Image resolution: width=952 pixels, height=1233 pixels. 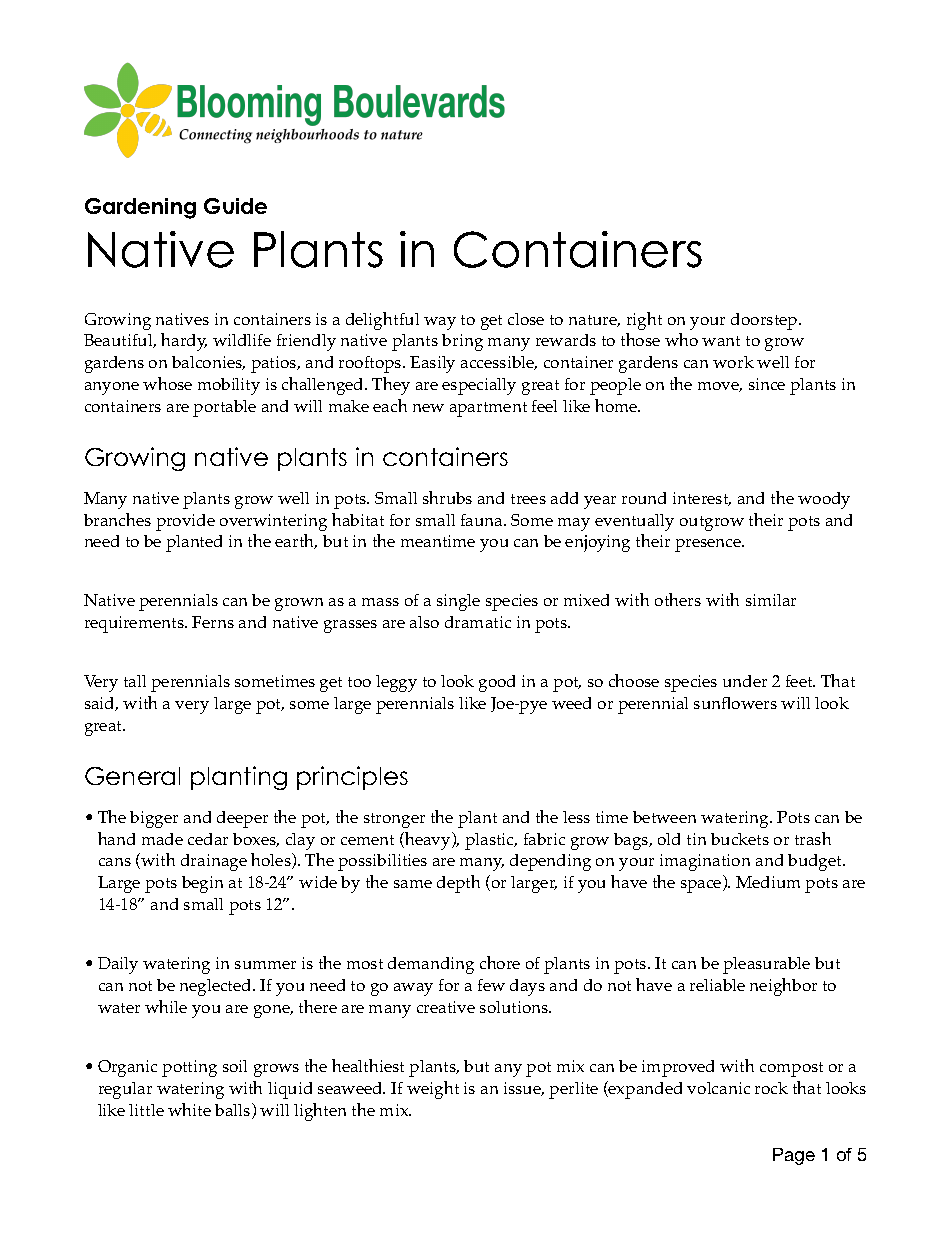 What do you see at coordinates (768, 882) in the image?
I see `Medium` at bounding box center [768, 882].
